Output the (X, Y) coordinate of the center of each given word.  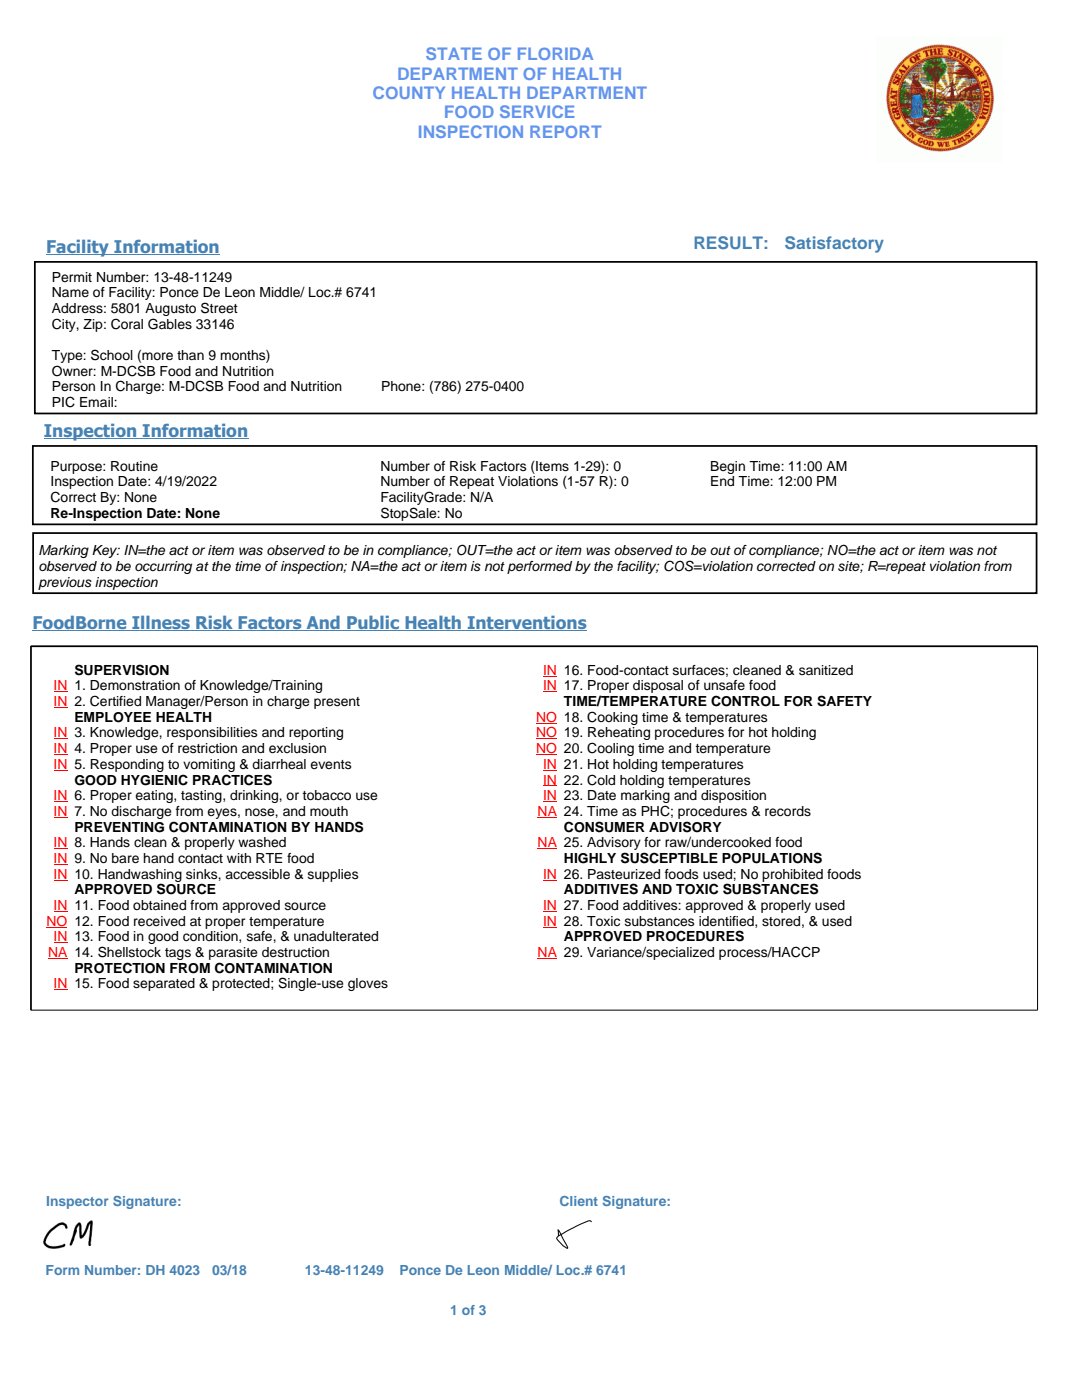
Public (373, 623)
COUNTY (409, 92)
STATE (454, 53)
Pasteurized (624, 874)
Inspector (77, 1202)
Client (579, 1201)
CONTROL (745, 701)
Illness (161, 623)
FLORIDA (555, 53)
